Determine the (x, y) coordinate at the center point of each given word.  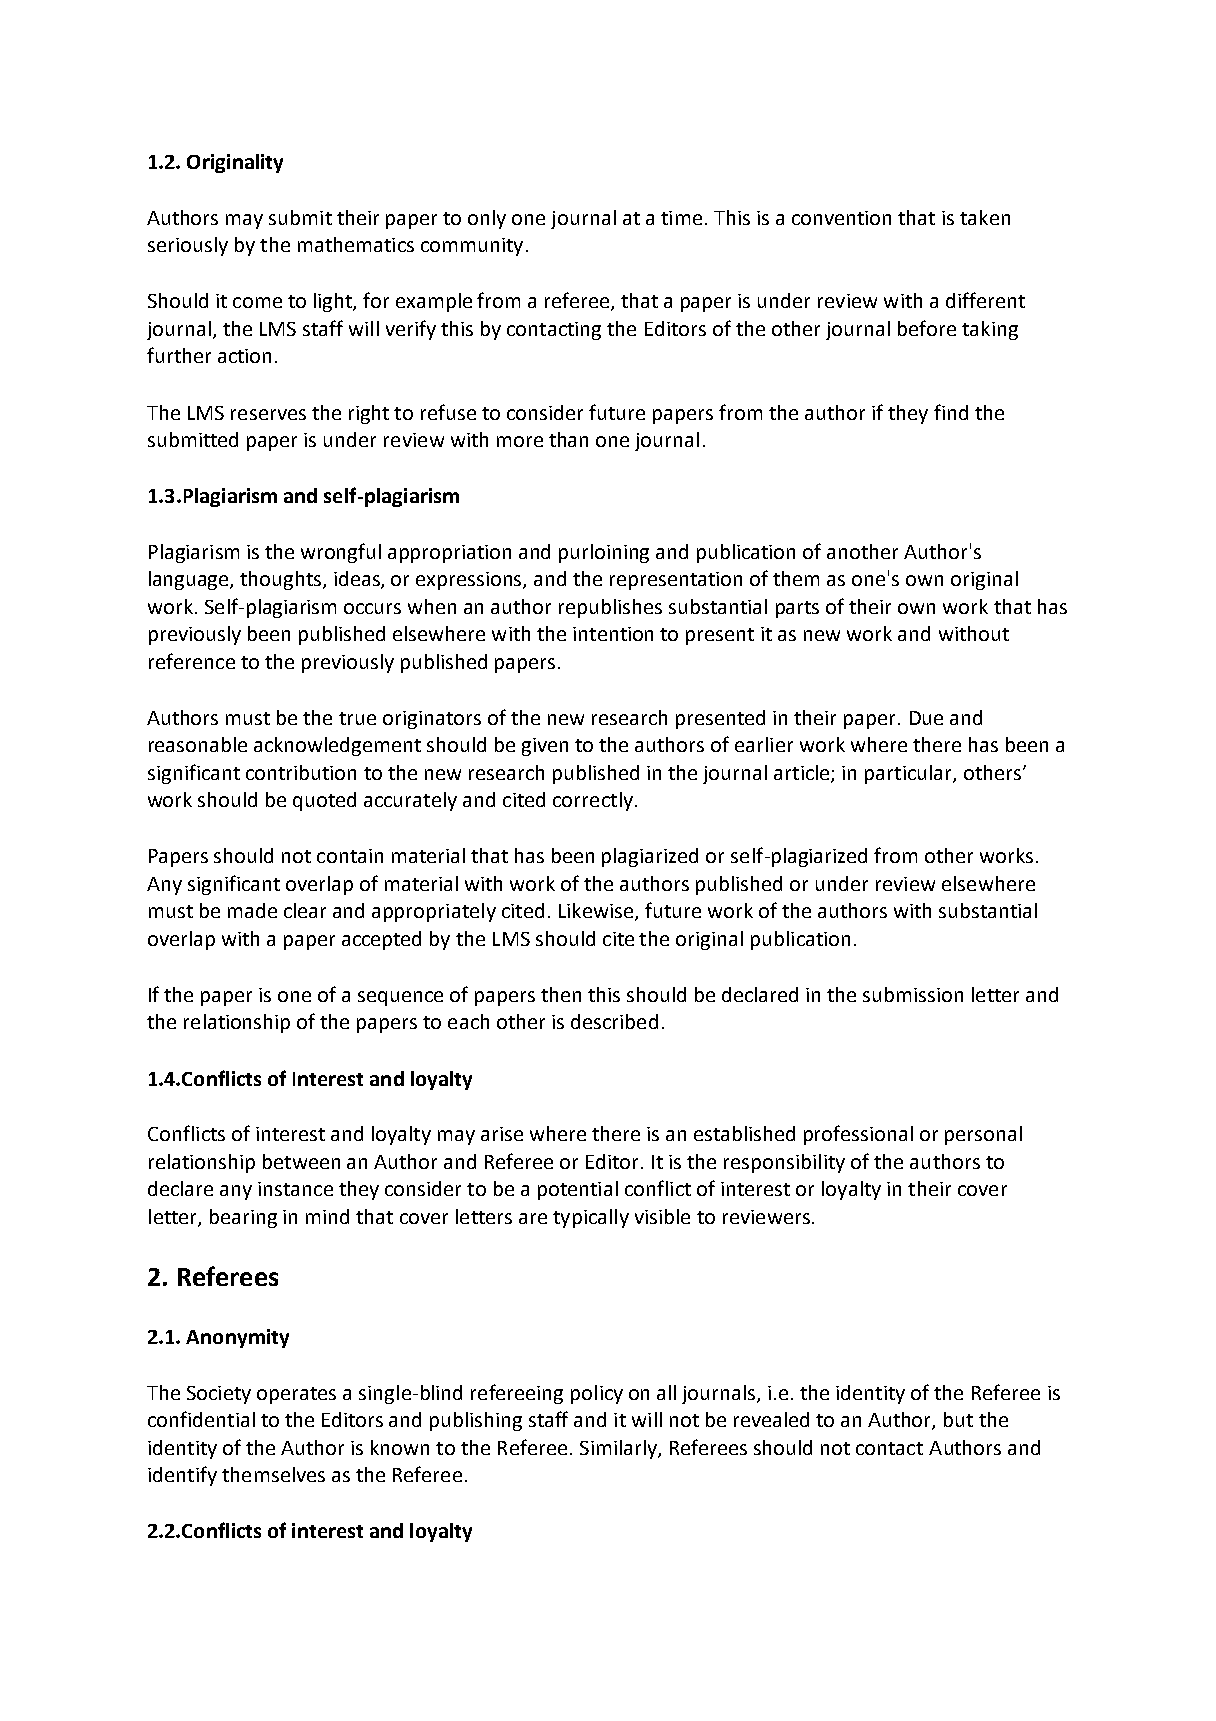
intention (613, 634)
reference (192, 661)
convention (841, 218)
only (487, 219)
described (614, 1021)
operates (296, 1395)
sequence (400, 998)
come (257, 302)
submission (913, 994)
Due (926, 718)
